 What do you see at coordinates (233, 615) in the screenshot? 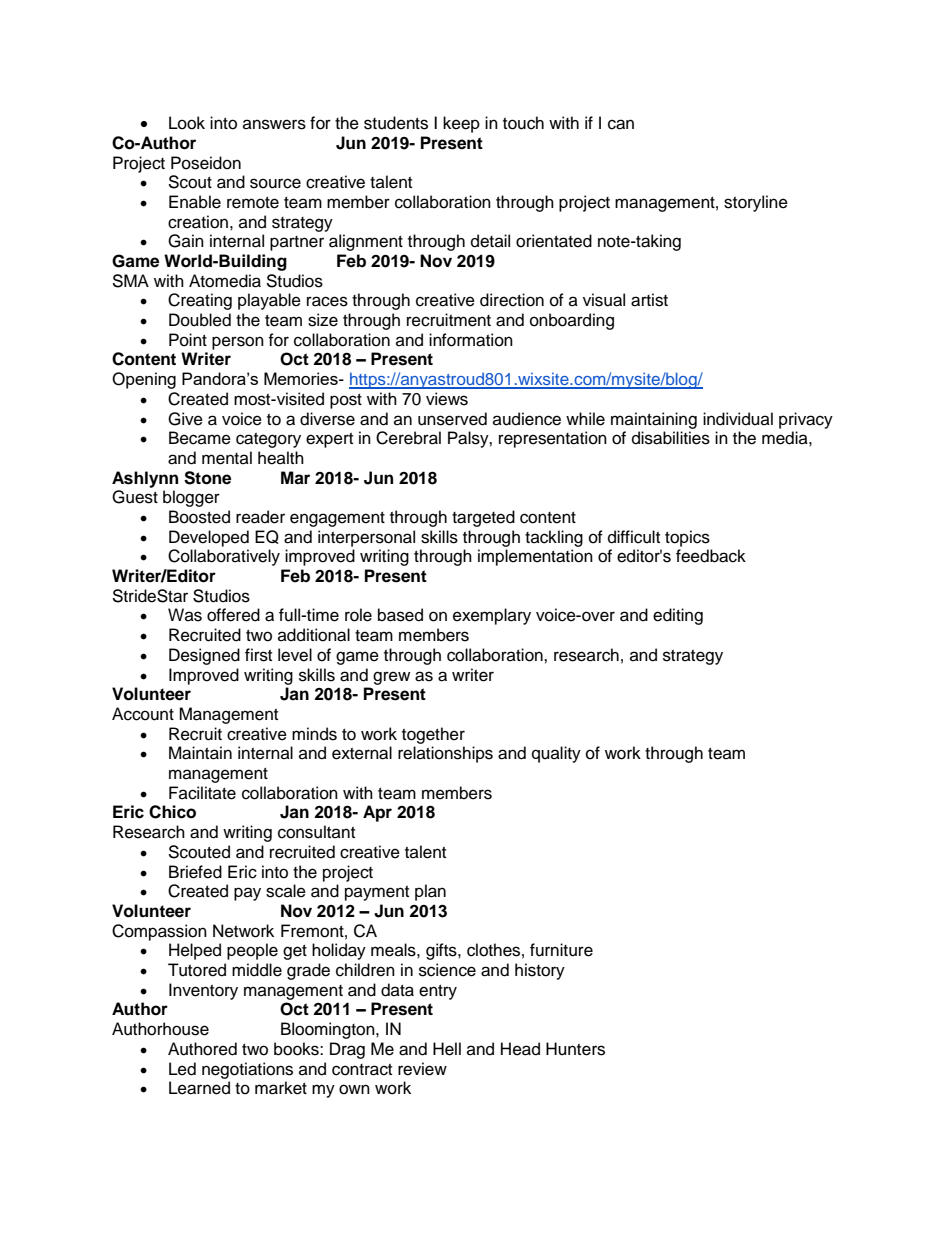
I see `offered` at bounding box center [233, 615].
